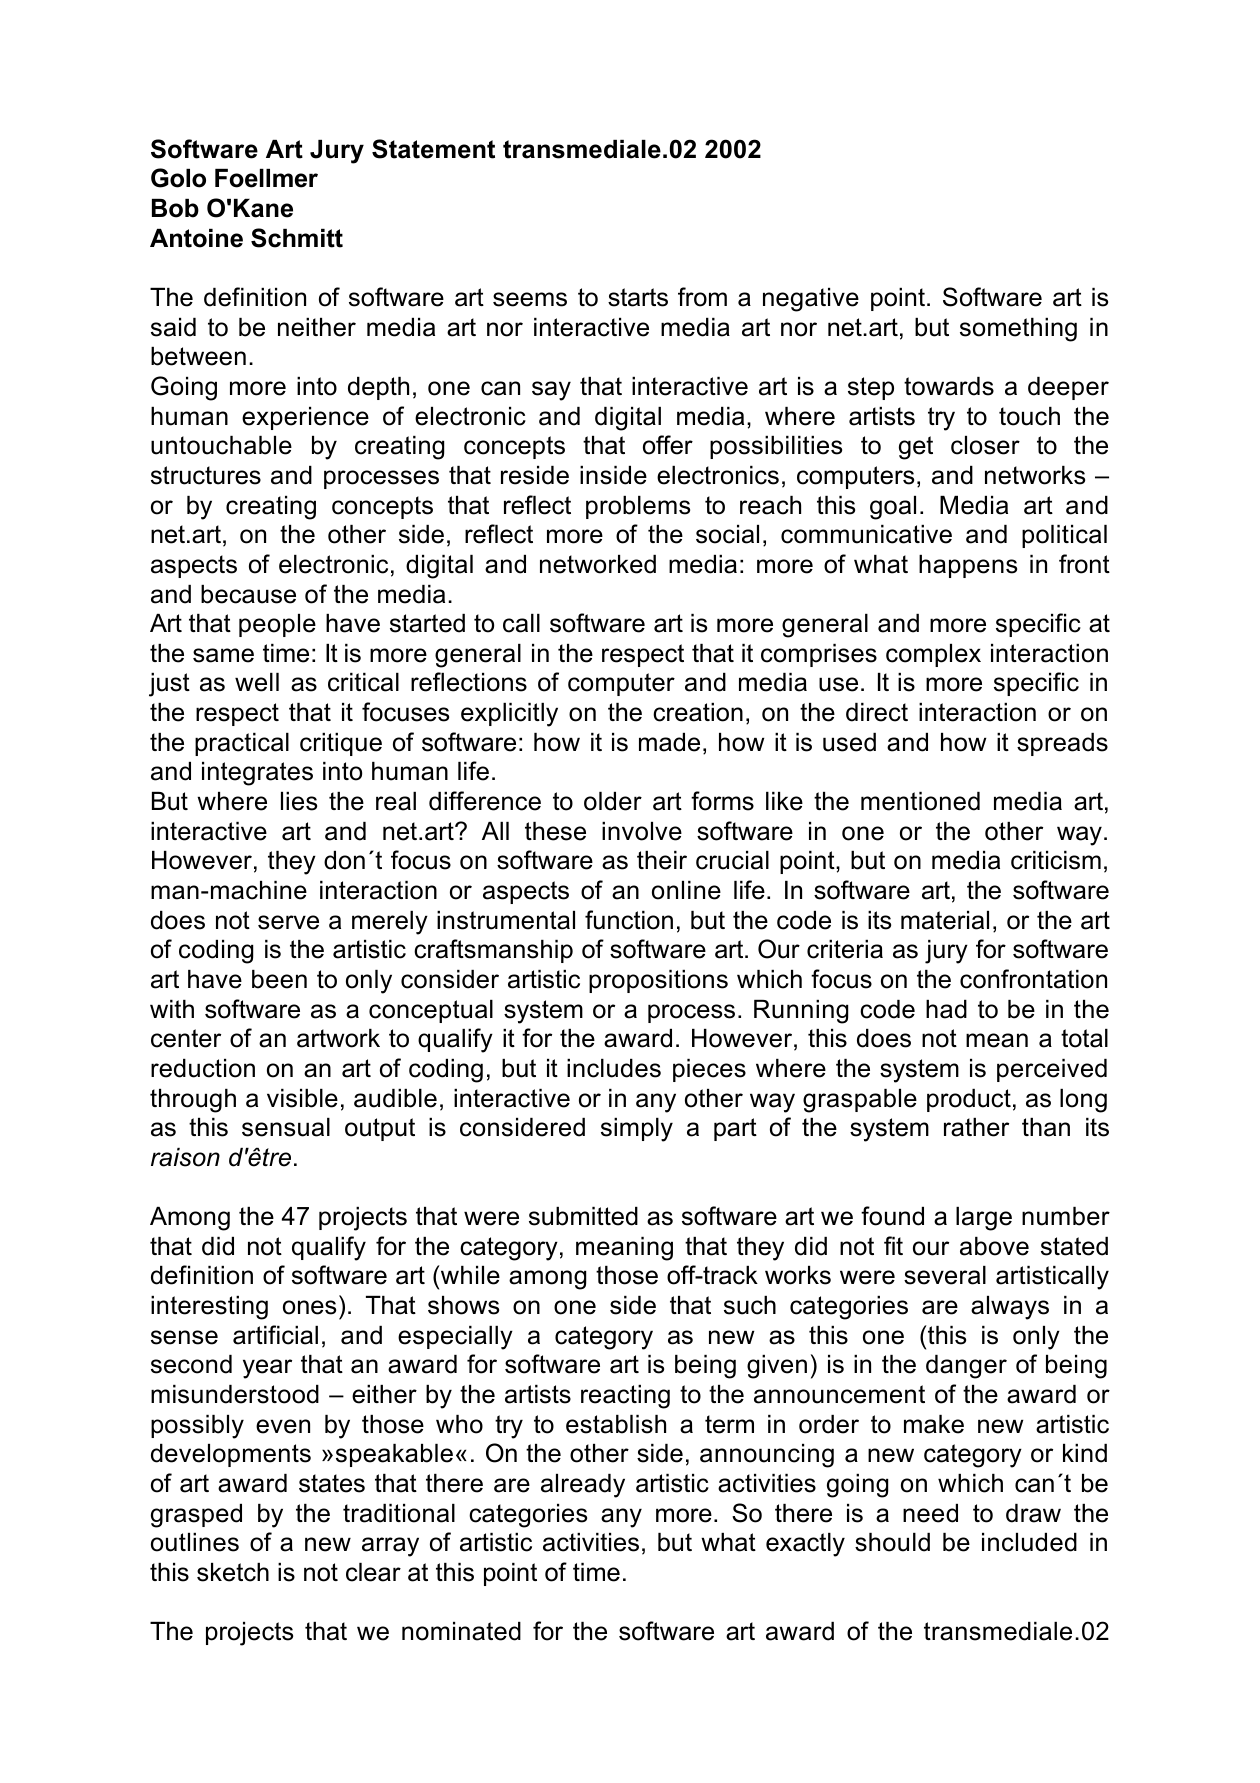 This page has width=1260, height=1783. I want to click on serve, so click(288, 922).
